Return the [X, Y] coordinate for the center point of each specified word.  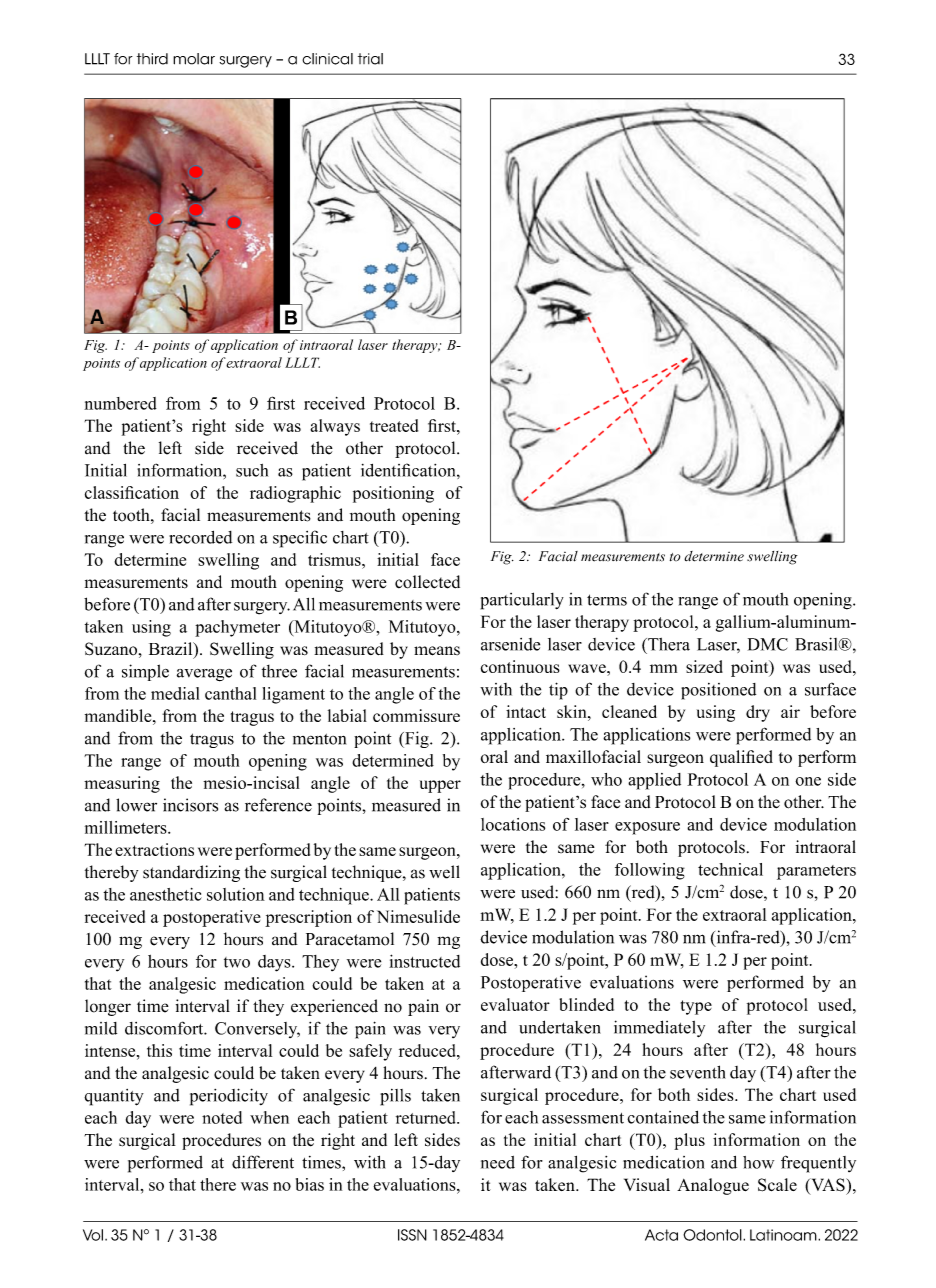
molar [194, 59]
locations [513, 824]
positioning [393, 494]
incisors [190, 805]
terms [607, 600]
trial [370, 59]
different [263, 1162]
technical [730, 869]
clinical [327, 59]
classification [132, 492]
